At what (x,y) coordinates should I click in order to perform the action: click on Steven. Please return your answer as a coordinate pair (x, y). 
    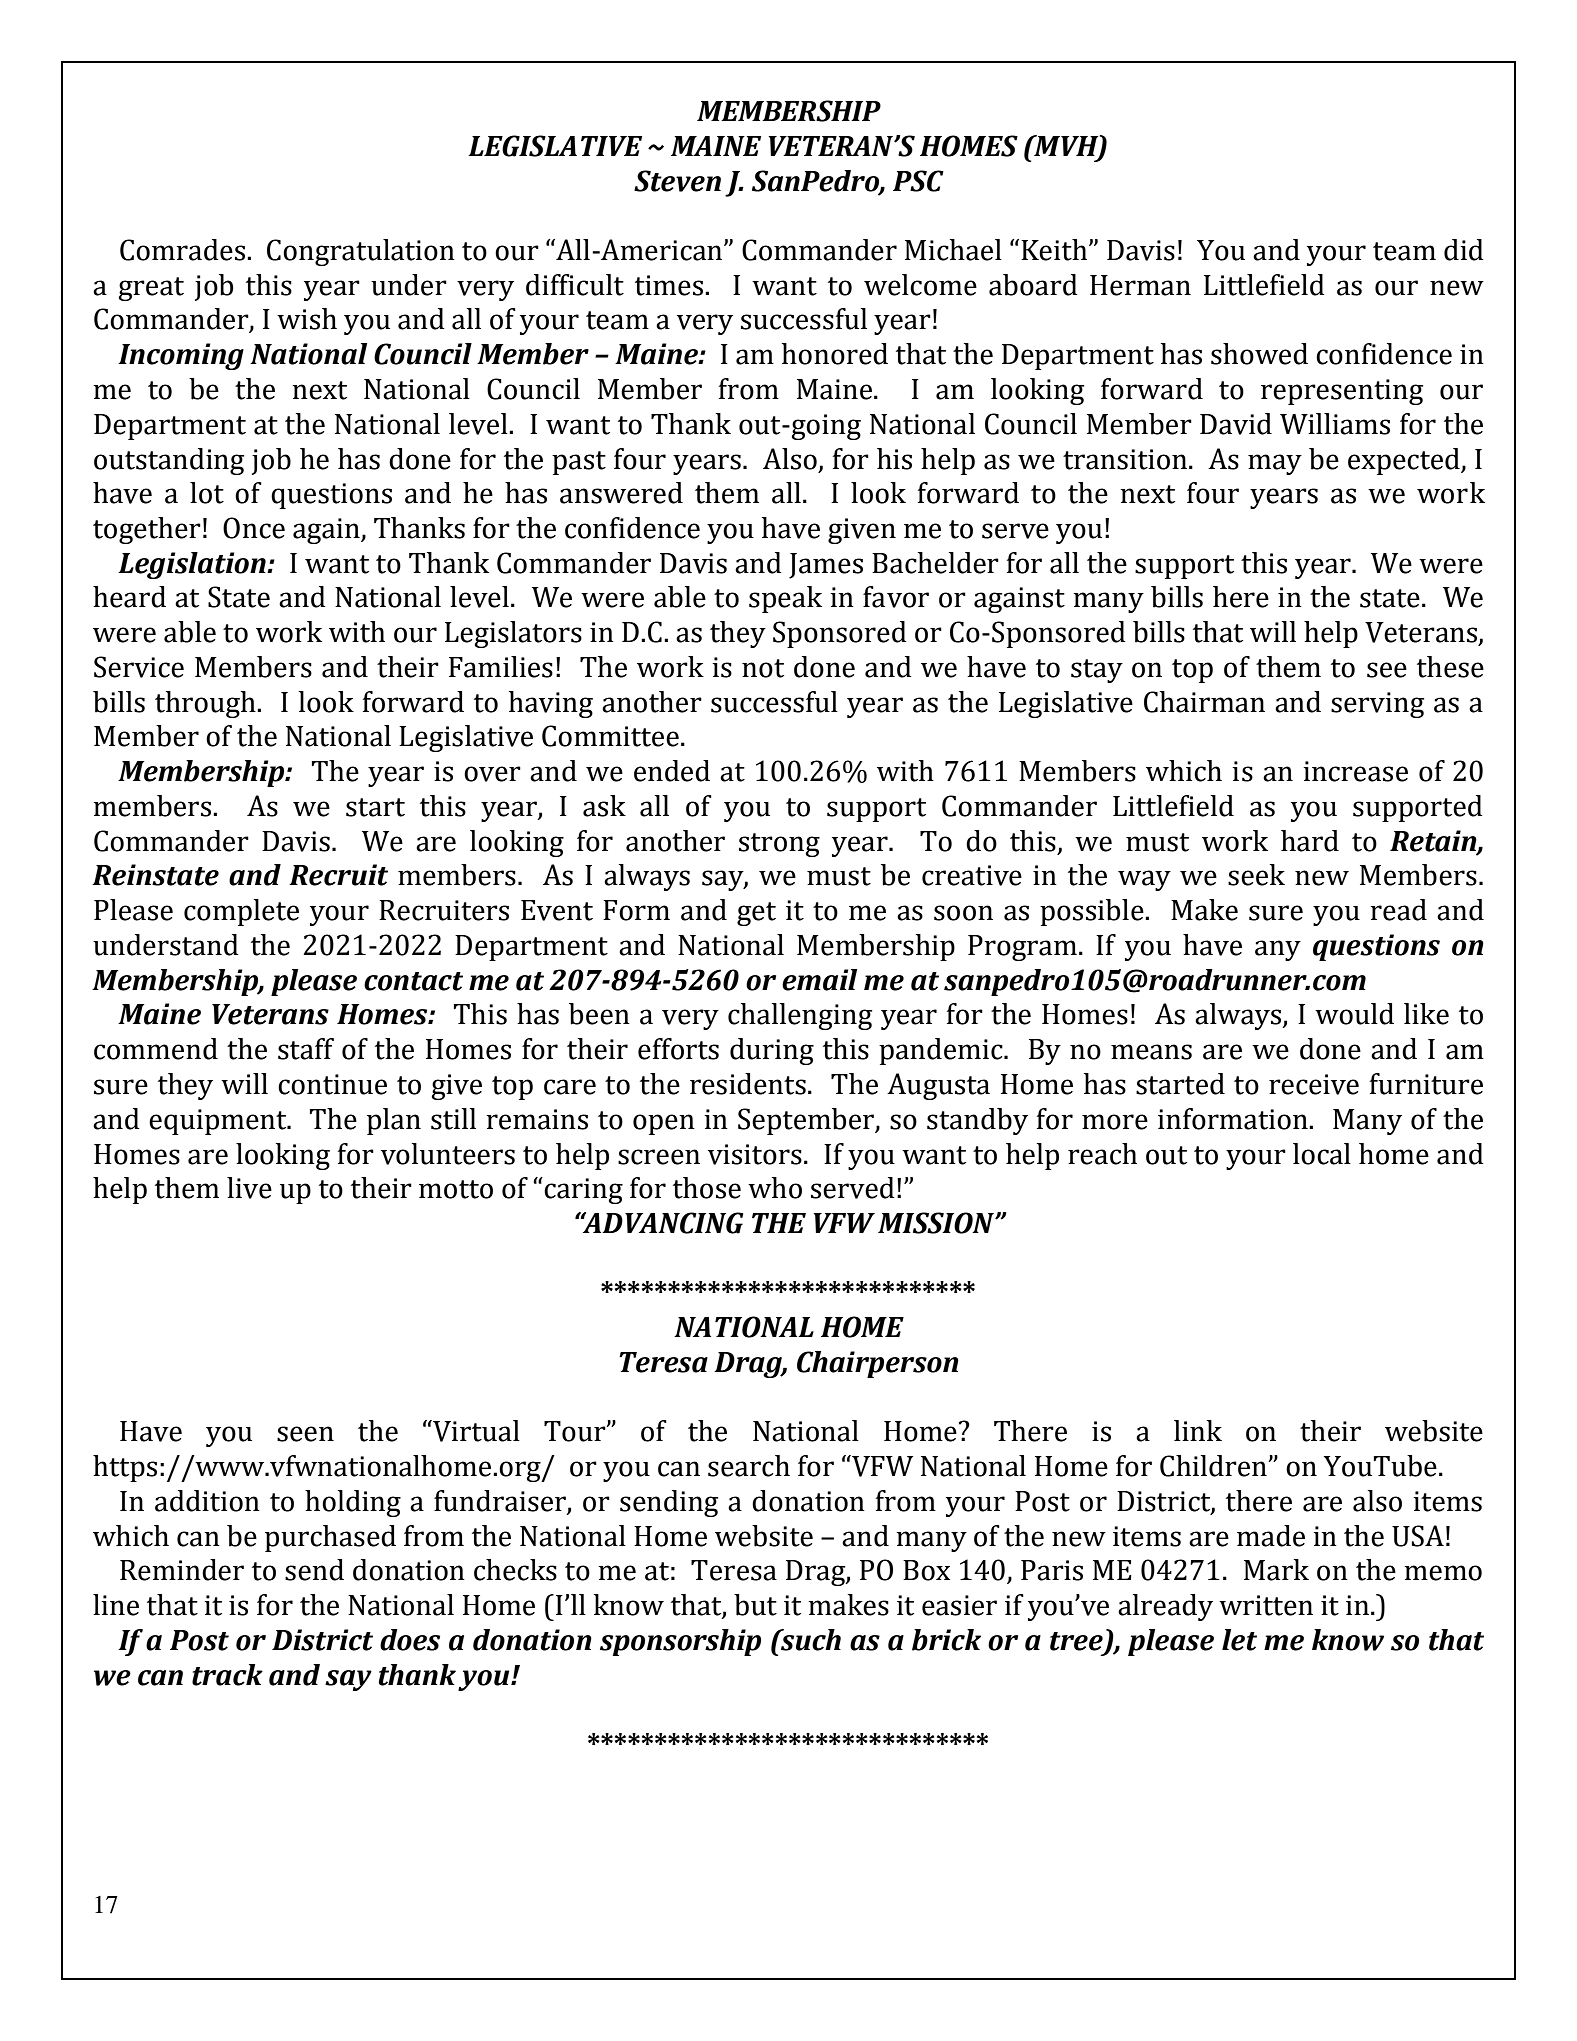
    Looking at the image, I should click on (677, 181).
